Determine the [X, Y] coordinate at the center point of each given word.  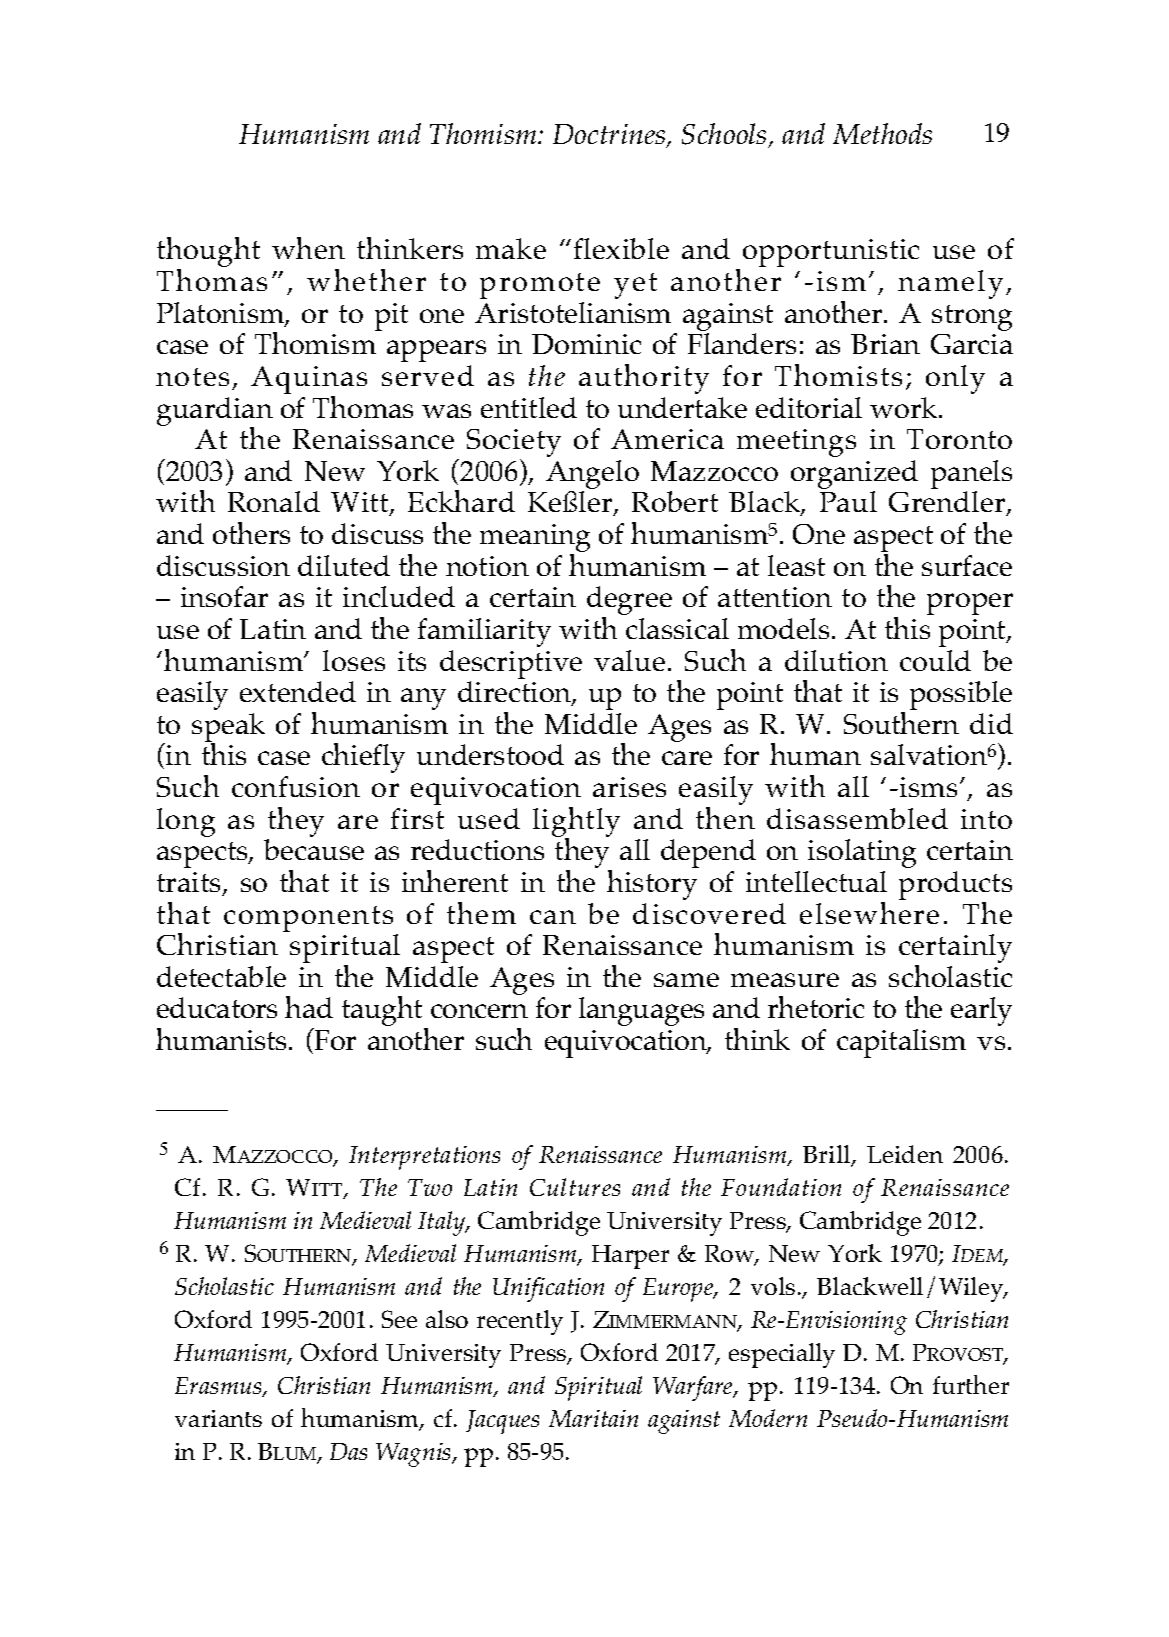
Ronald [274, 501]
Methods [882, 133]
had [309, 1007]
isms [927, 787]
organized [854, 474]
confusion [296, 786]
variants [218, 1418]
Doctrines [609, 134]
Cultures [575, 1187]
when [308, 248]
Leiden [905, 1154]
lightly [576, 823]
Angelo [592, 474]
